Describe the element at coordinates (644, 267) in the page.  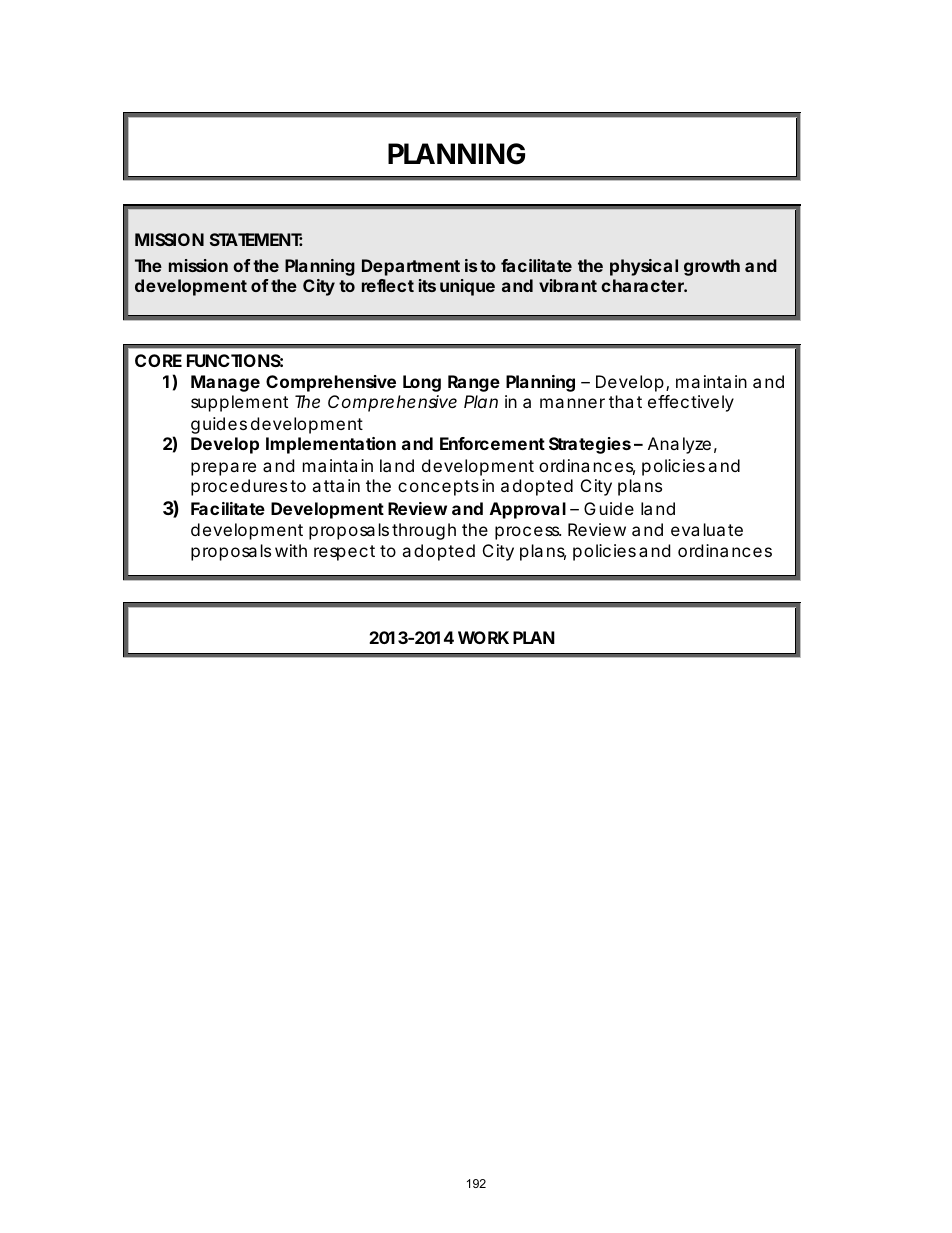
I see `physical` at that location.
